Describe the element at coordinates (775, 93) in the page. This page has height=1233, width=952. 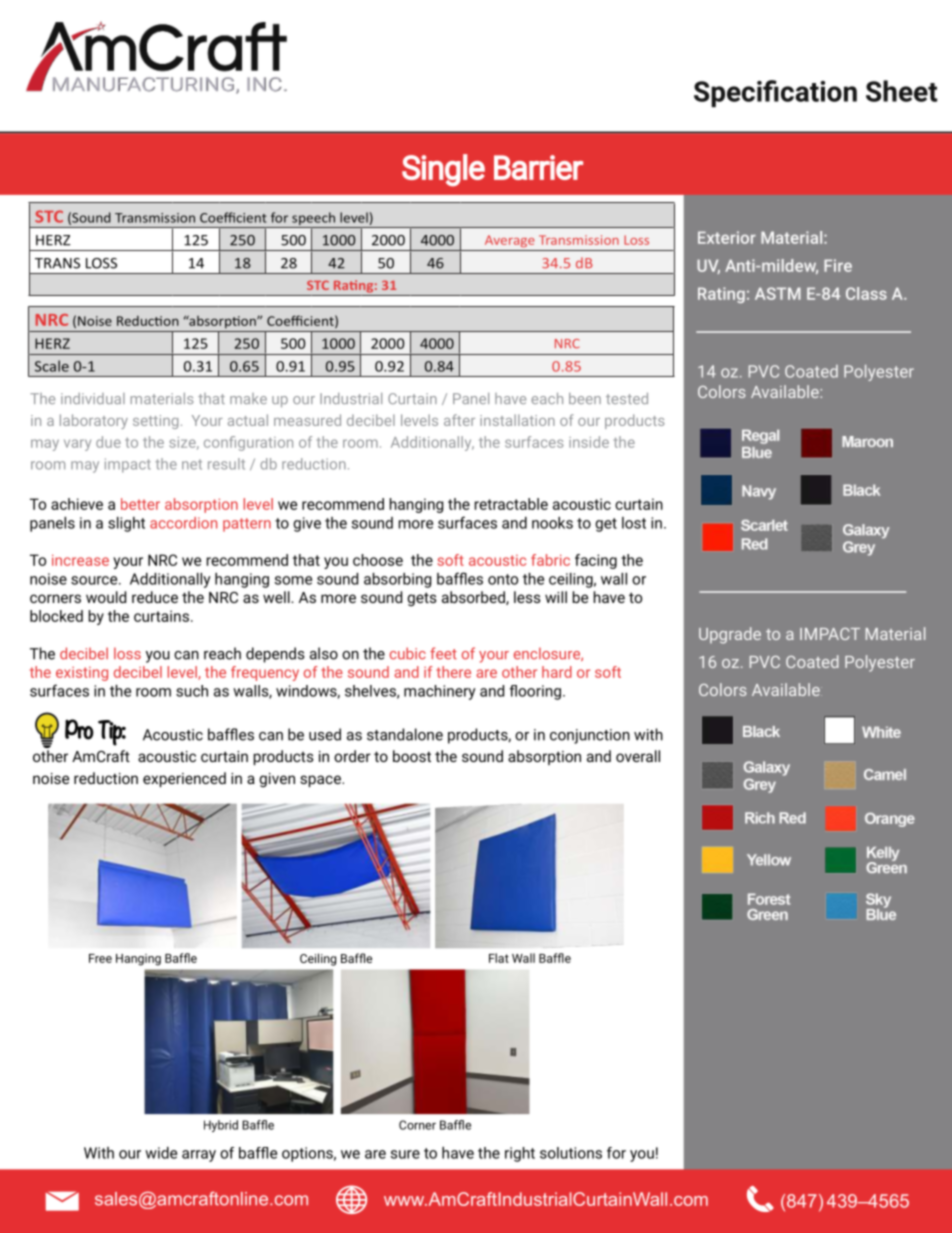
I see `Specification` at that location.
